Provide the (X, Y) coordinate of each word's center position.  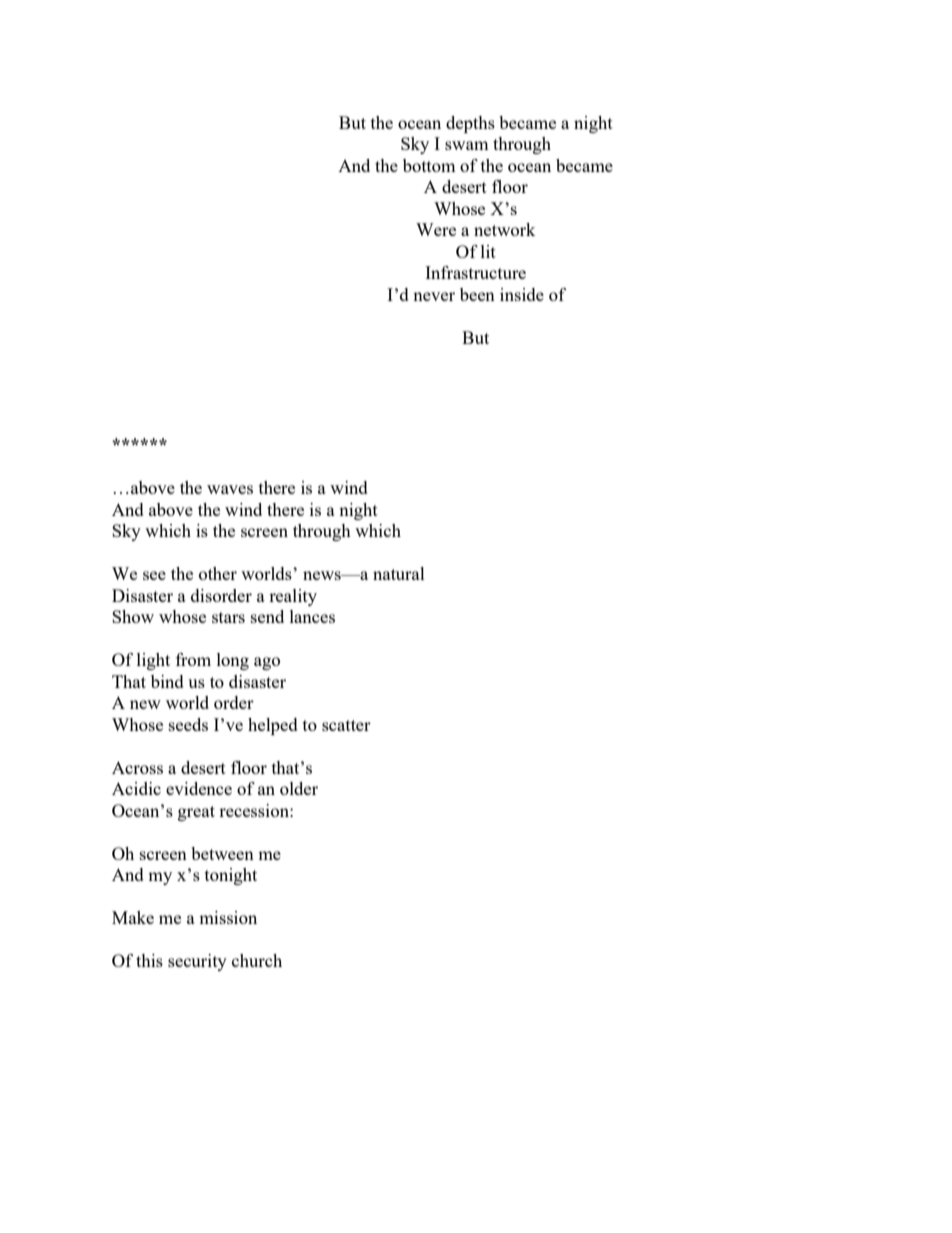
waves (230, 489)
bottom (429, 165)
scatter (346, 725)
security (197, 962)
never (434, 296)
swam (467, 145)
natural (399, 573)
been (477, 294)
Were (436, 229)
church (257, 960)
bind (167, 681)
